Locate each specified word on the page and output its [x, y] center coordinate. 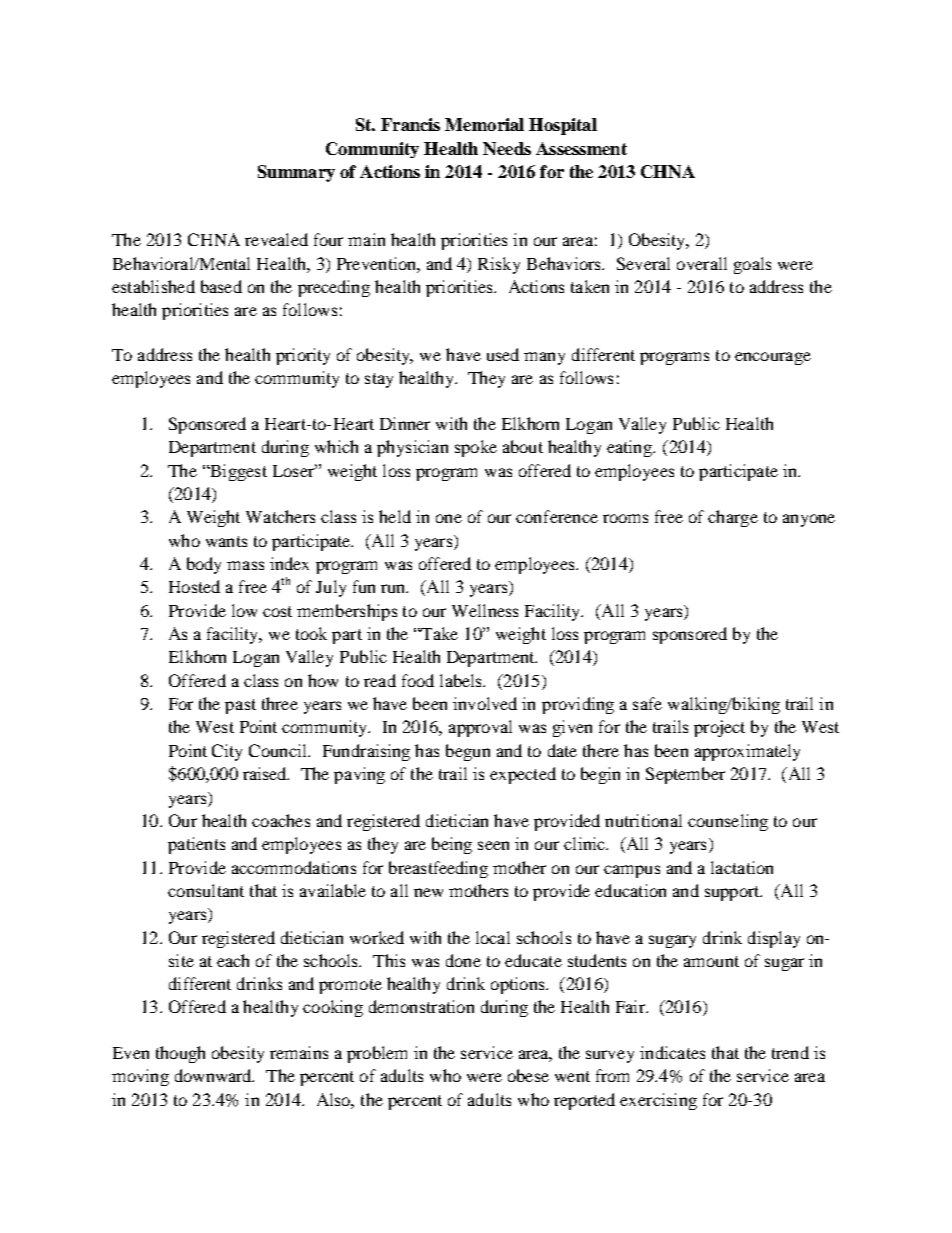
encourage [773, 358]
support [733, 893]
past [240, 706]
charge [733, 518]
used [503, 354]
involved [485, 703]
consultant [206, 890]
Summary [296, 173]
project [719, 728]
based [221, 286]
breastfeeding [438, 869]
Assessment [581, 148]
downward [214, 1075]
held [395, 516]
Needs [507, 148]
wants [226, 541]
